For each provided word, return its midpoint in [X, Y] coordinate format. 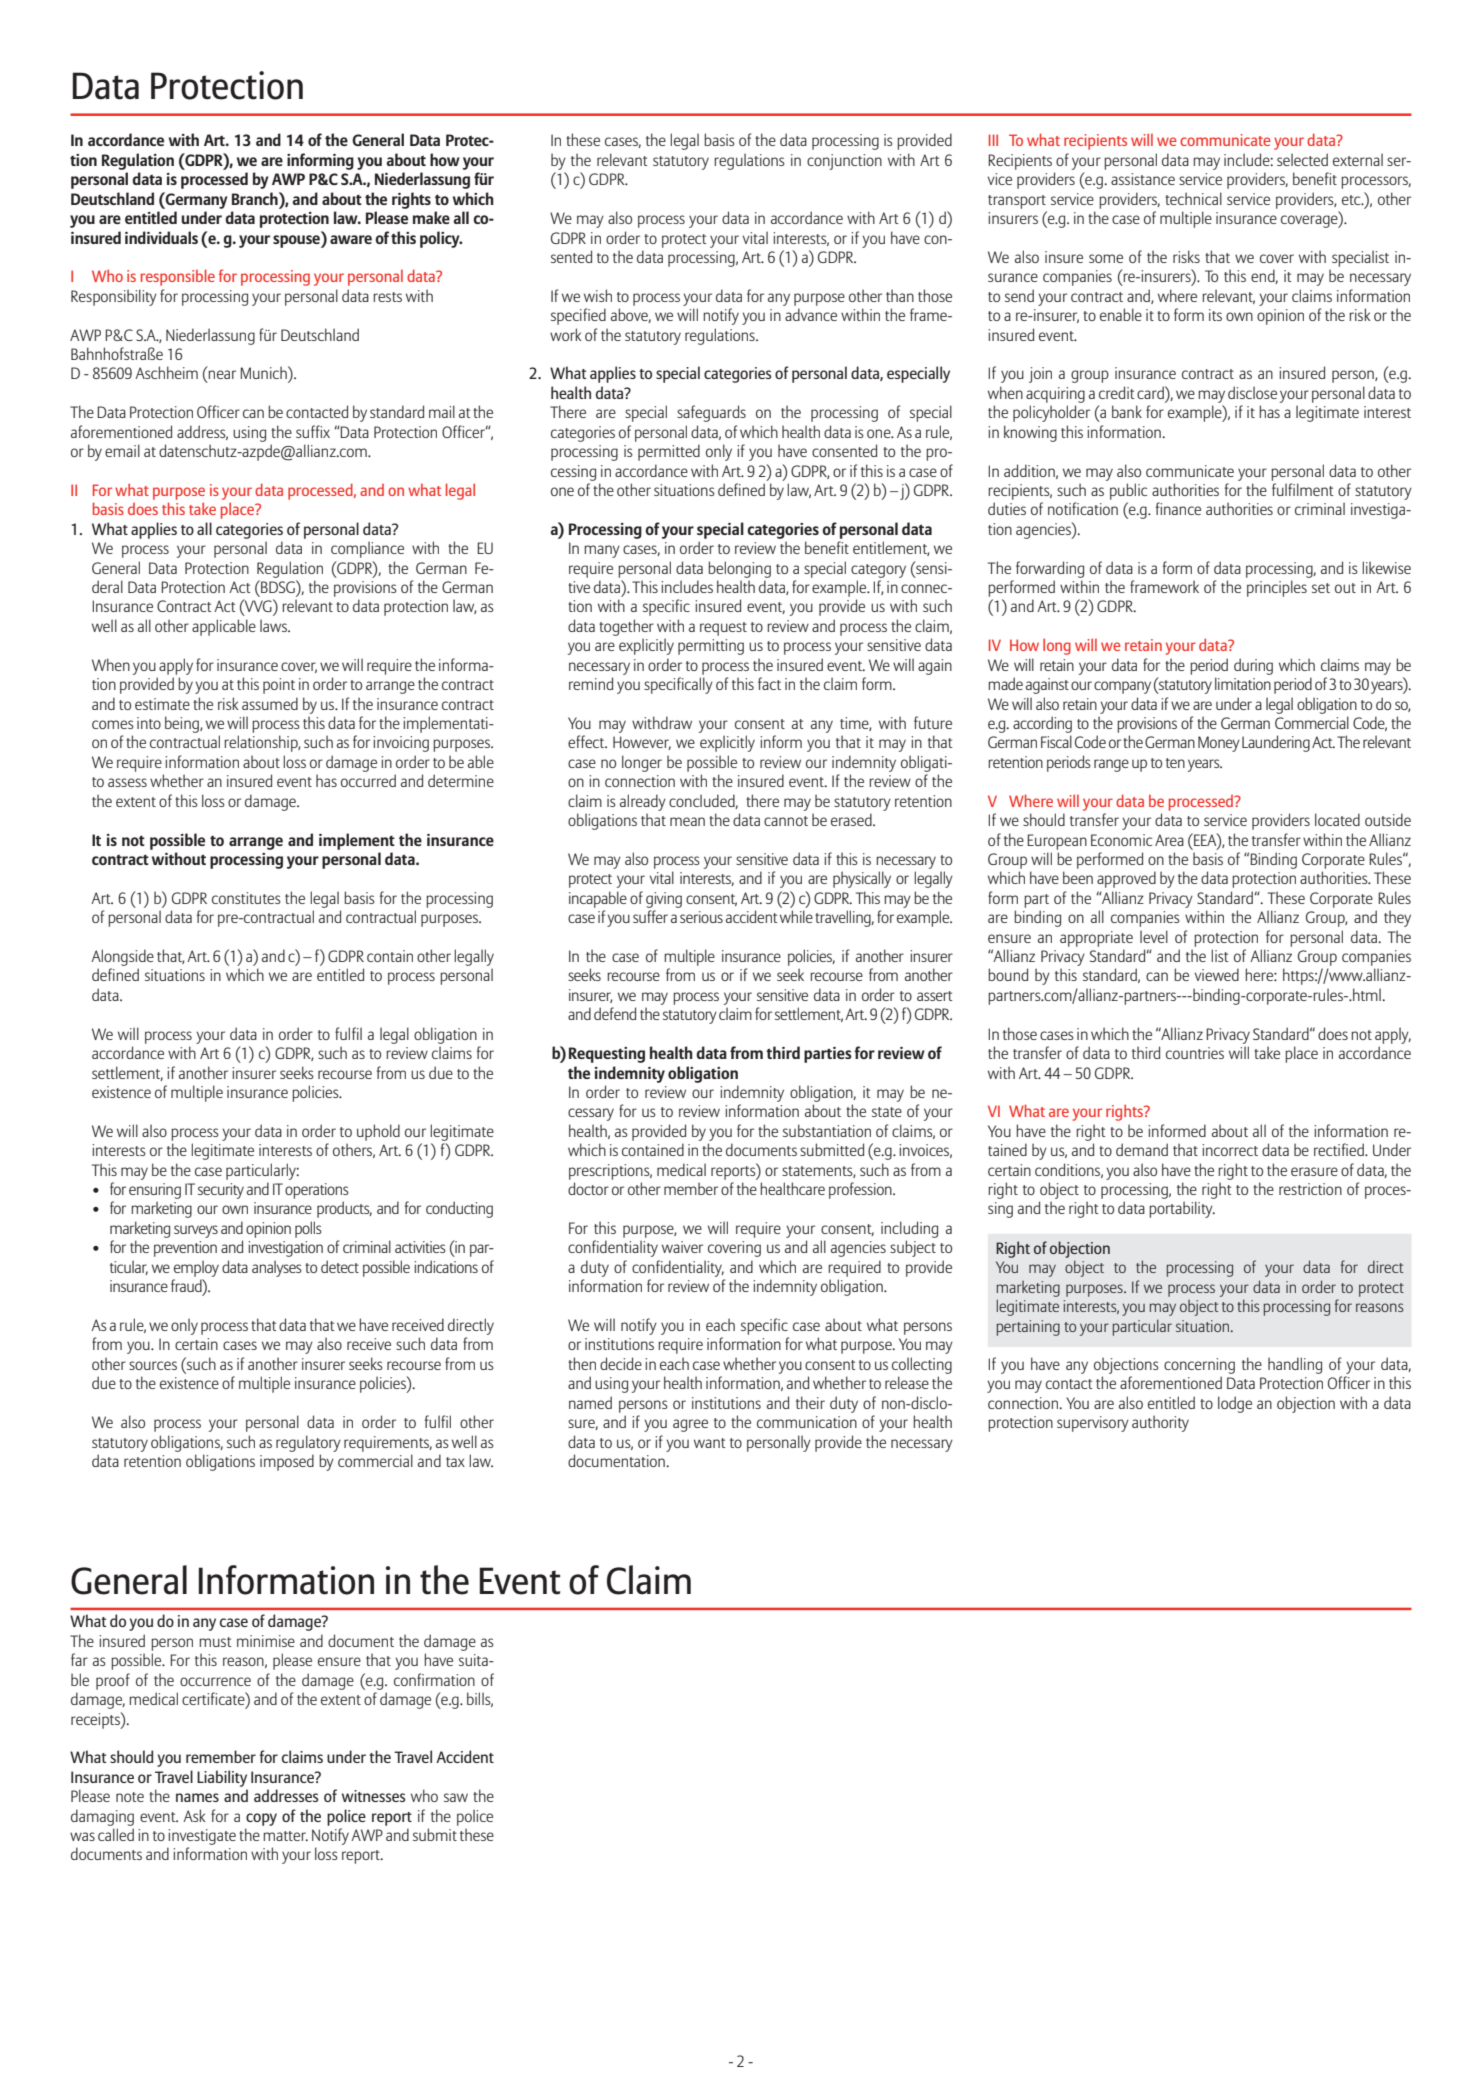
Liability [222, 1778]
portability [1182, 1209]
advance [811, 314]
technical [1193, 198]
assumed [270, 703]
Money [1219, 744]
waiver [682, 1247]
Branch [256, 198]
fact [769, 683]
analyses [277, 1268]
